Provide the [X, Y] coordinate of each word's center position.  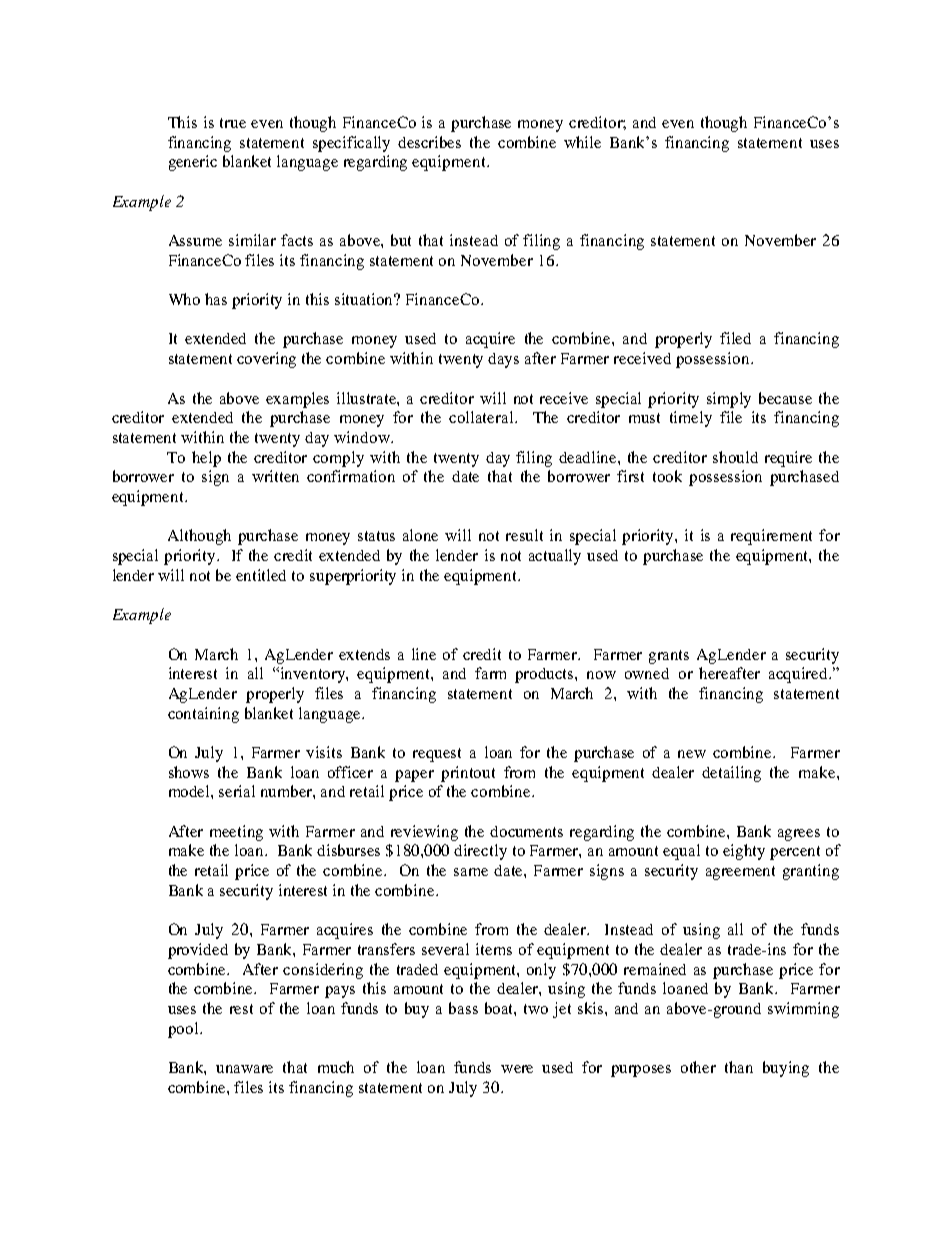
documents [526, 831]
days [503, 360]
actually [555, 557]
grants [669, 657]
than [739, 1067]
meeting [236, 833]
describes [429, 142]
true [233, 123]
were [517, 1069]
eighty [744, 852]
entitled [261, 575]
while [582, 142]
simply [729, 400]
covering [266, 360]
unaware [244, 1069]
